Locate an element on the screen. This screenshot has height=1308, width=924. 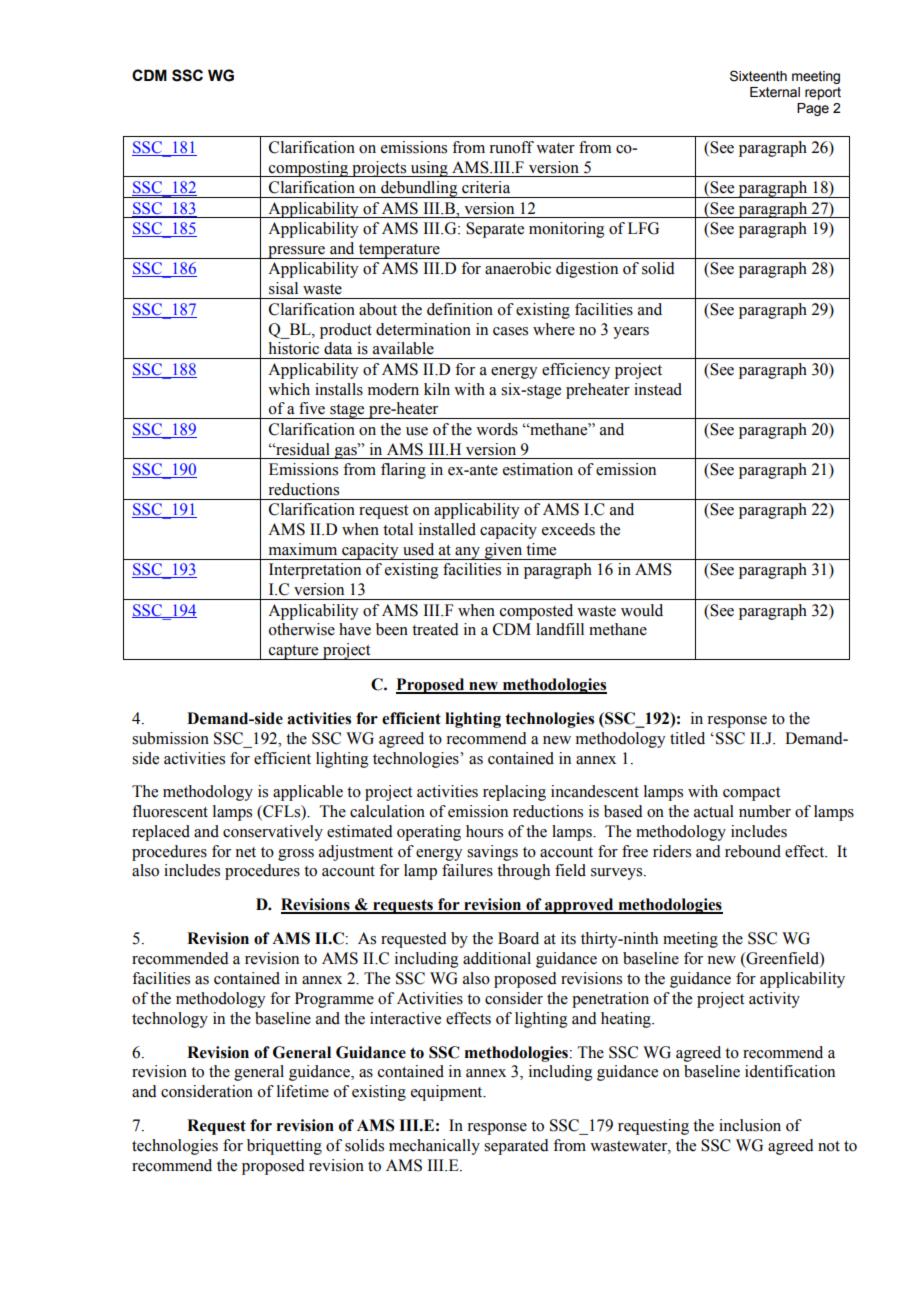
which is located at coordinates (289, 389).
